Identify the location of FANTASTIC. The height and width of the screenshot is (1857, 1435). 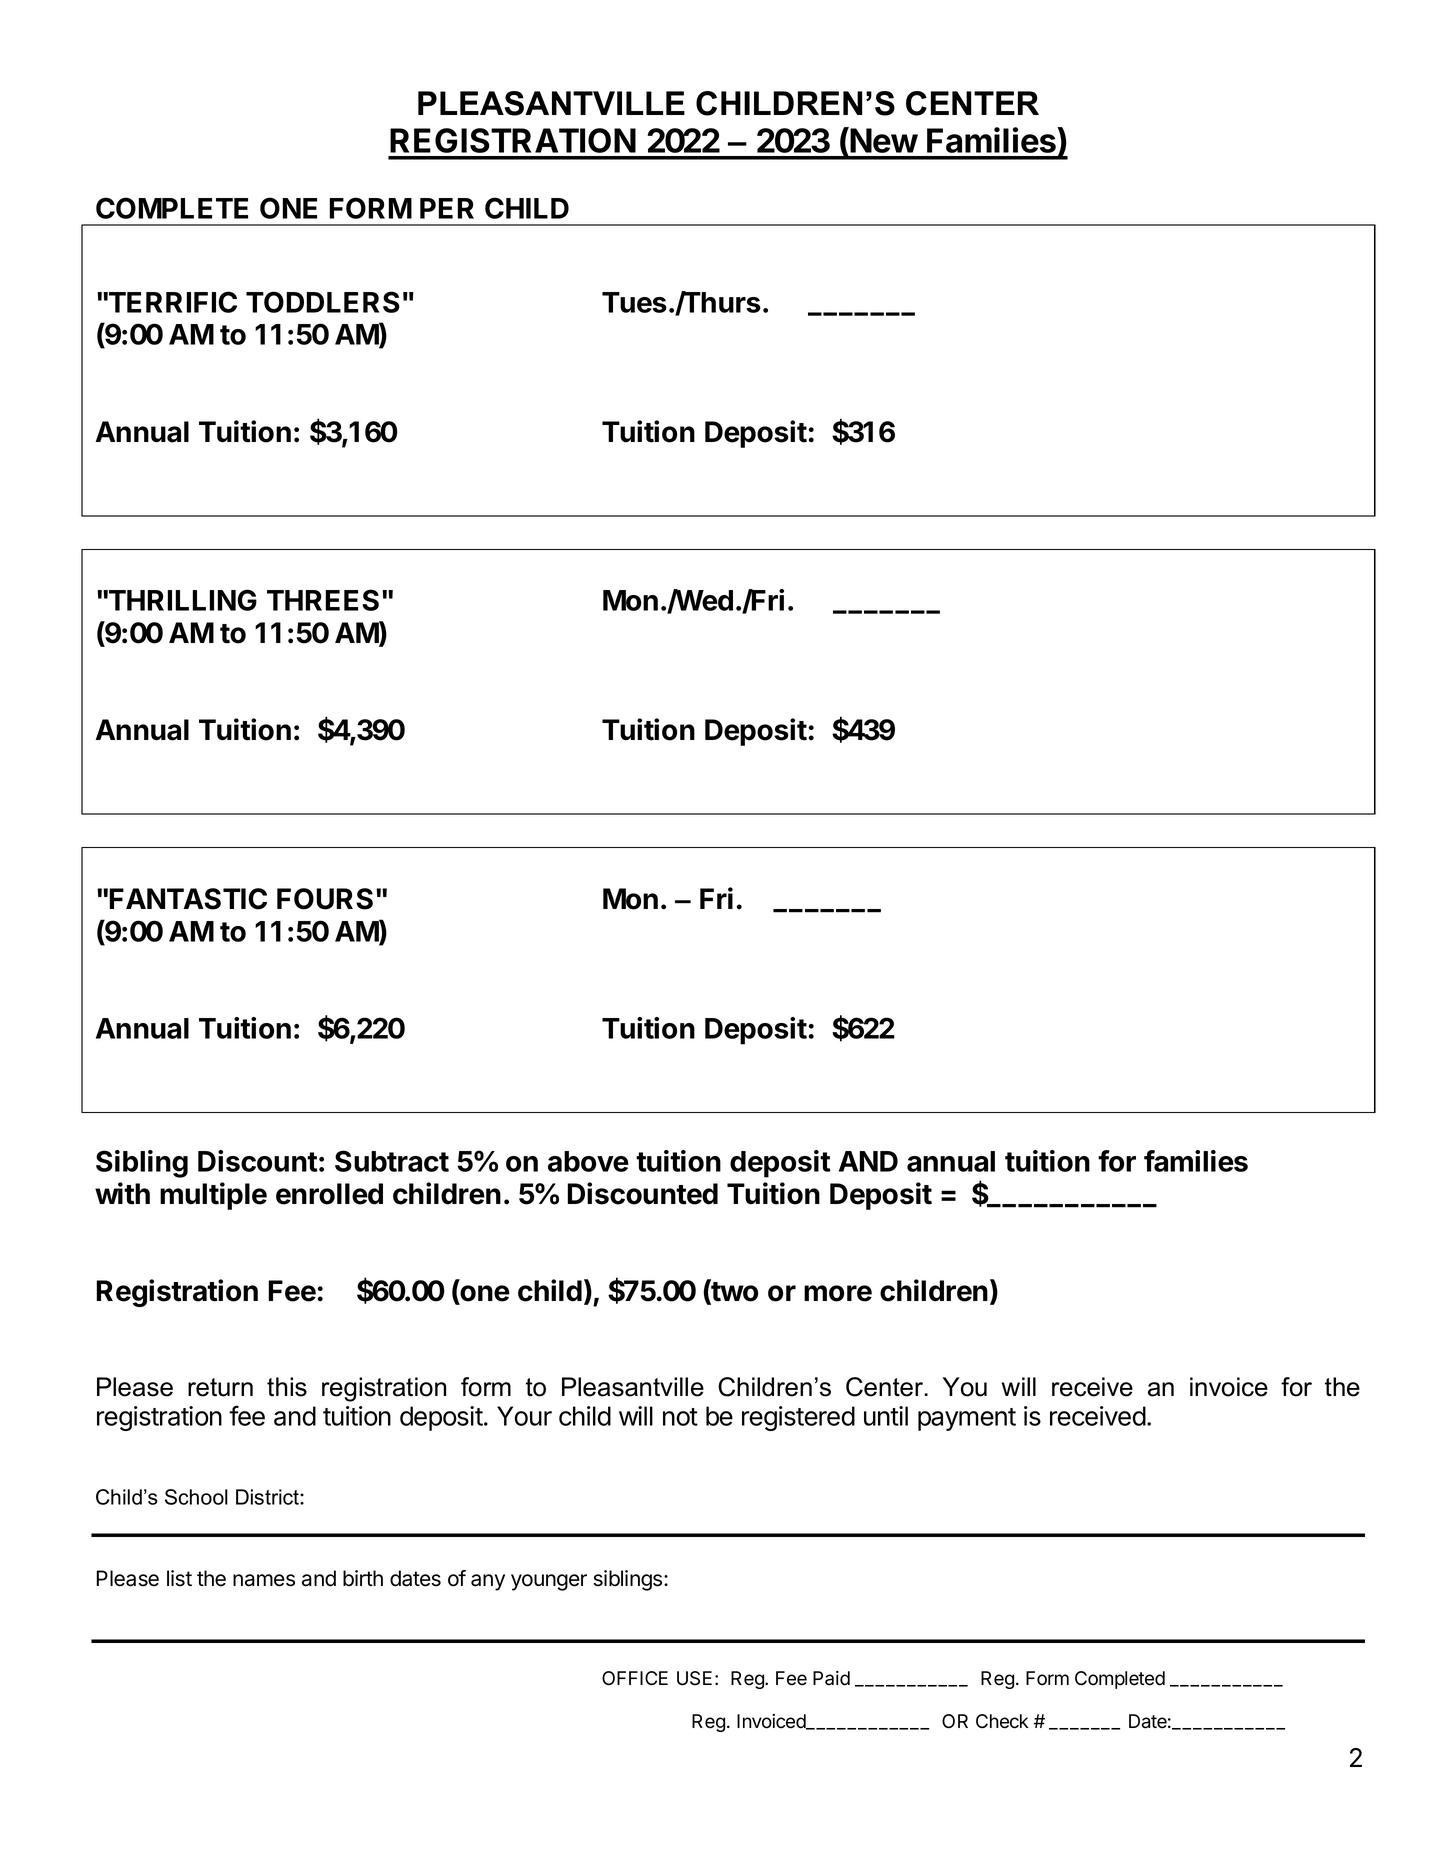
(188, 899).
